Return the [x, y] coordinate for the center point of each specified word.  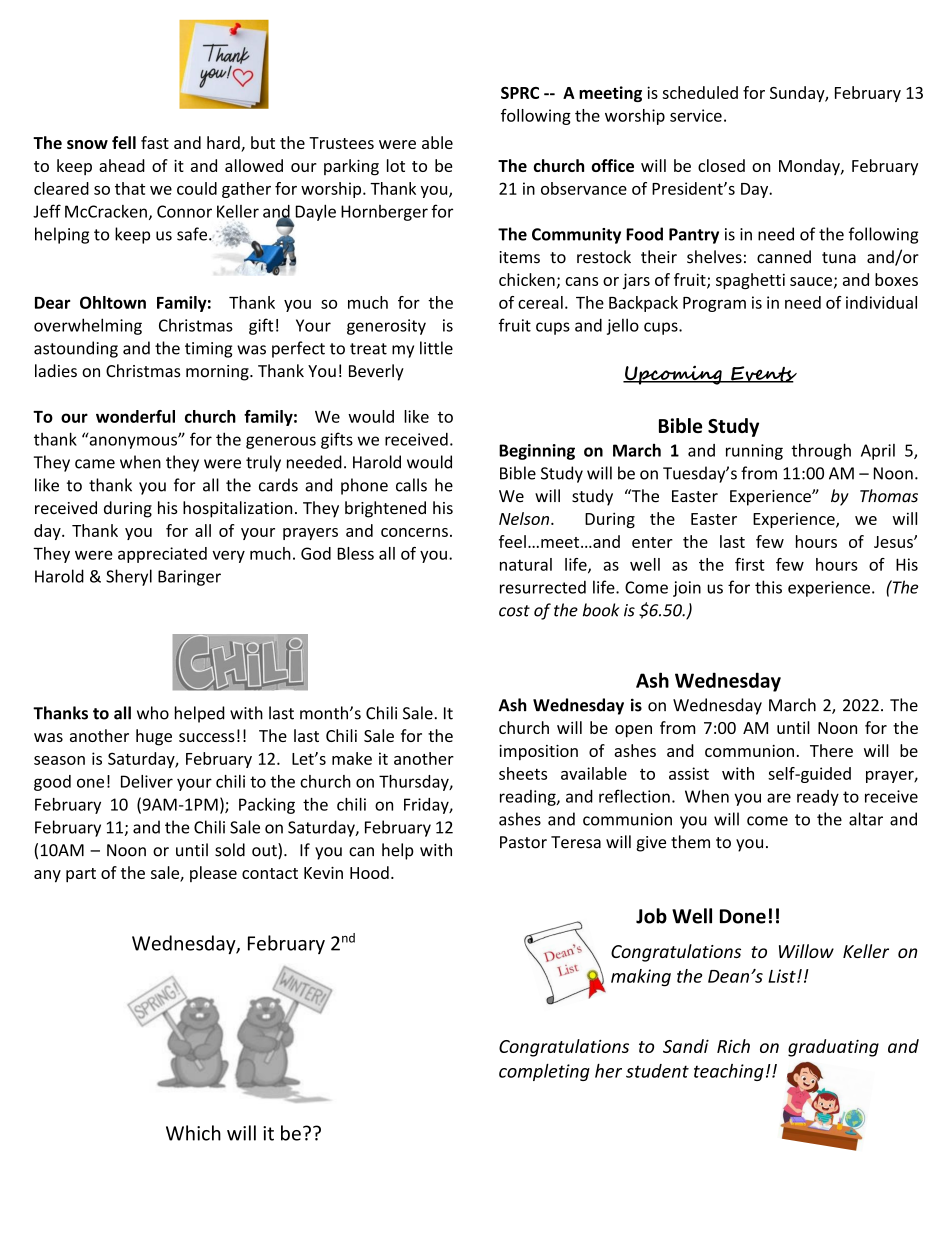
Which [193, 1133]
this [768, 587]
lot [396, 165]
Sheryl [129, 577]
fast [155, 142]
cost [514, 611]
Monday [810, 167]
